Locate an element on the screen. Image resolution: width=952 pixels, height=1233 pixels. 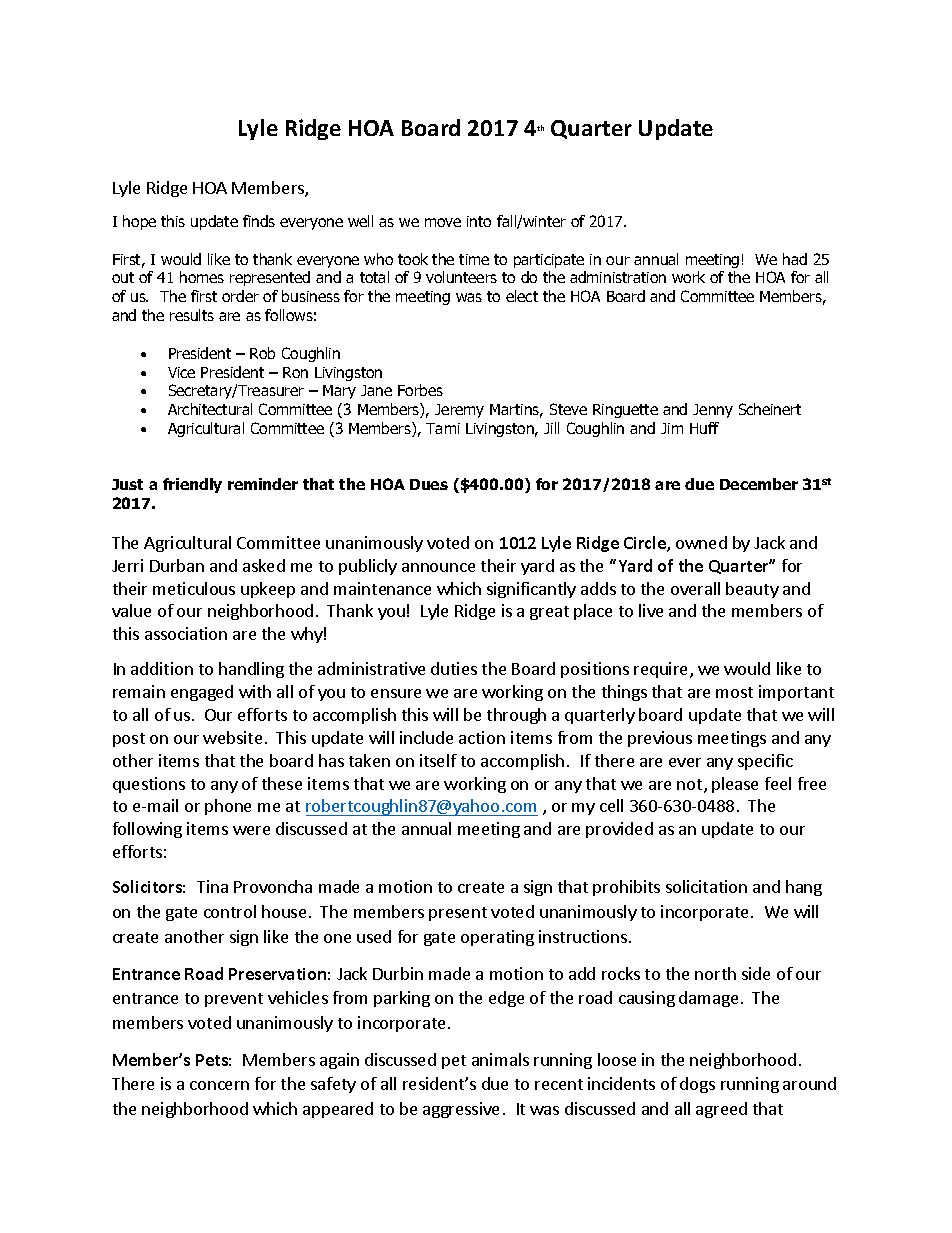
announce is located at coordinates (438, 567).
